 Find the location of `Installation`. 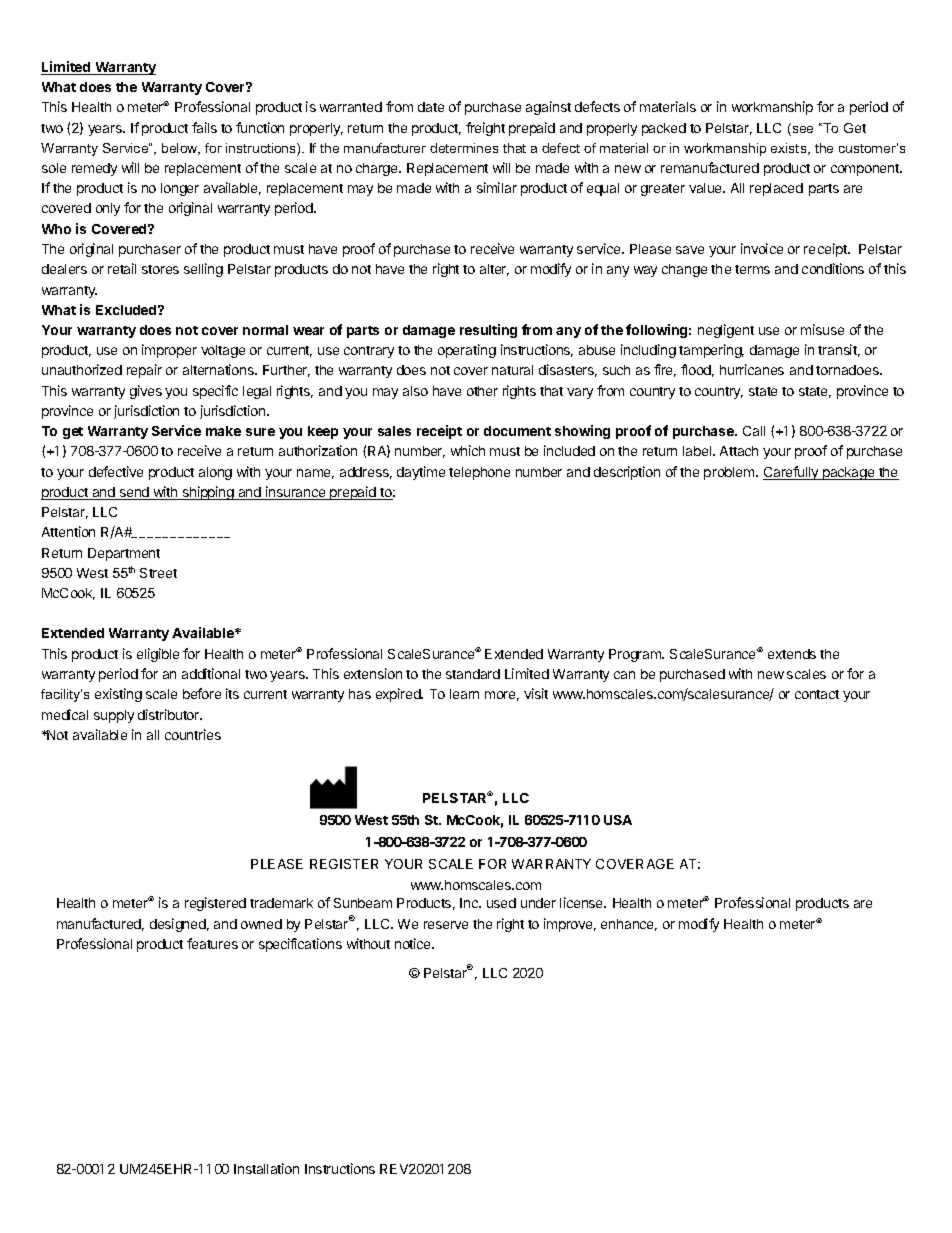

Installation is located at coordinates (266, 1168).
